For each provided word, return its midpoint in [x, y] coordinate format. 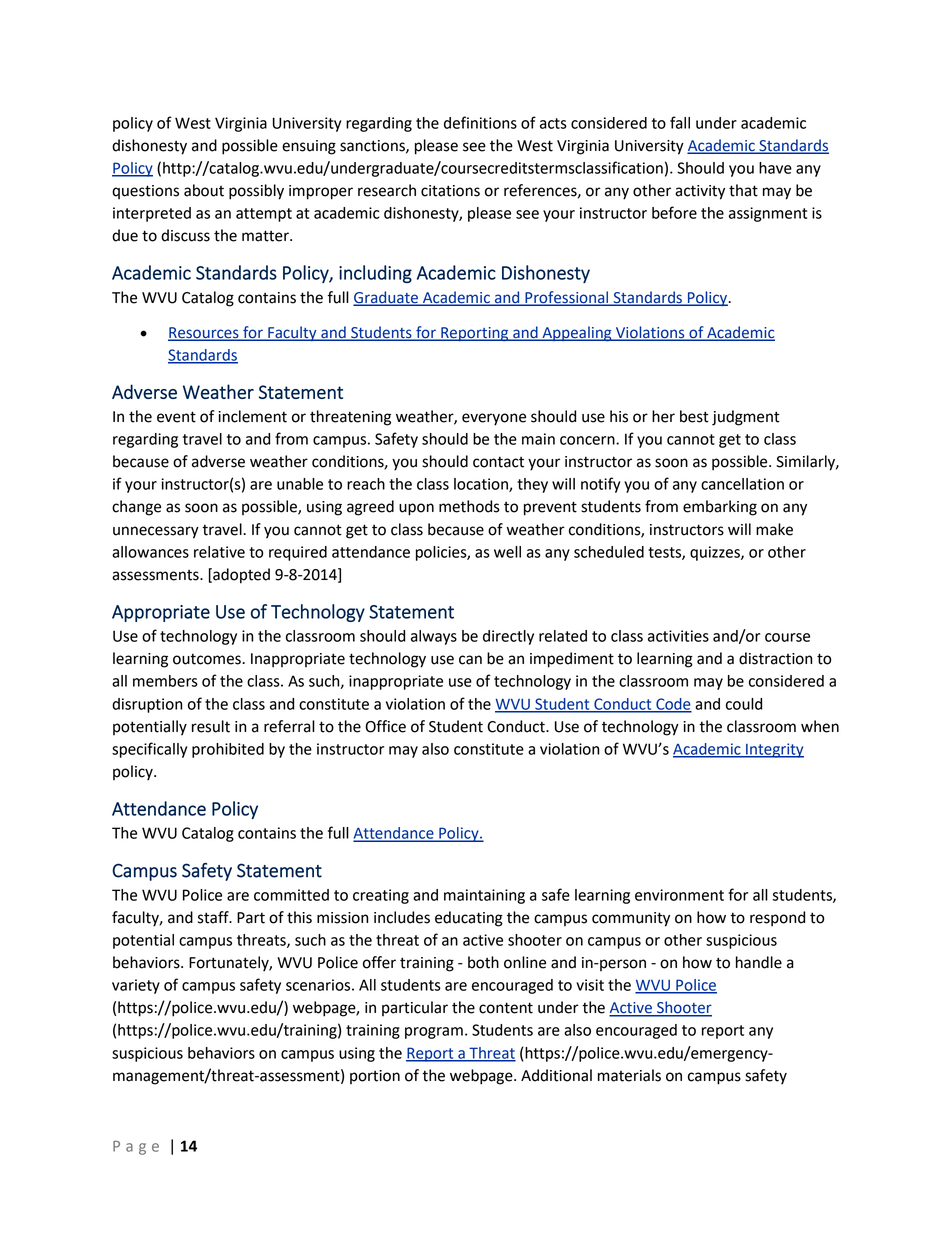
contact [498, 462]
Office [385, 726]
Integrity [774, 750]
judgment [746, 418]
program [434, 1033]
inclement [252, 416]
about [204, 190]
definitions [480, 122]
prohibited [228, 750]
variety [136, 986]
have [775, 168]
